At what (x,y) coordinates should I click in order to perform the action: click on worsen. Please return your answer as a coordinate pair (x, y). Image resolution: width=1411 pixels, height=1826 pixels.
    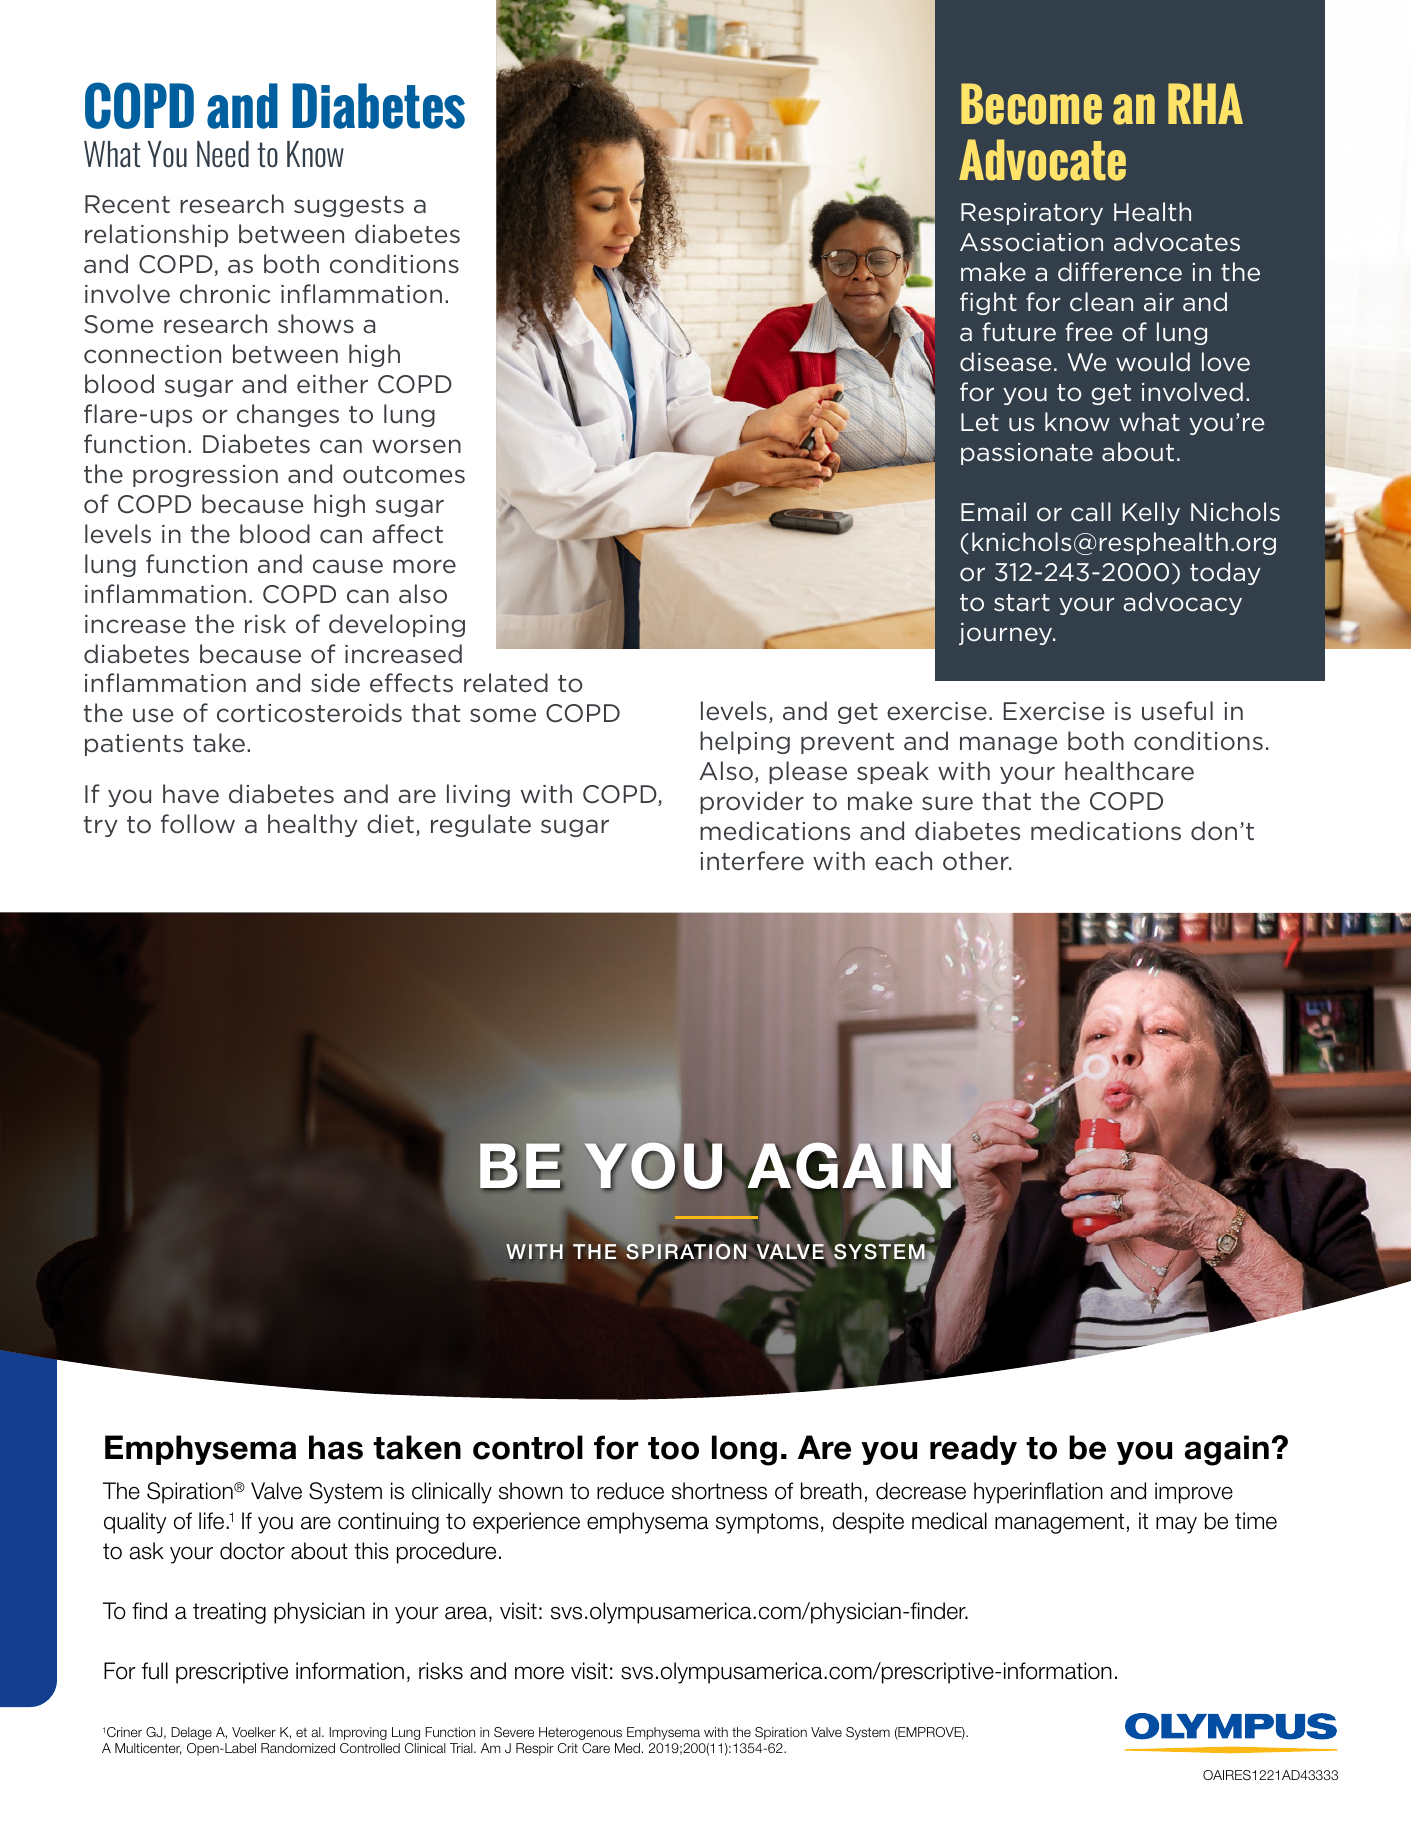
    Looking at the image, I should click on (416, 446).
